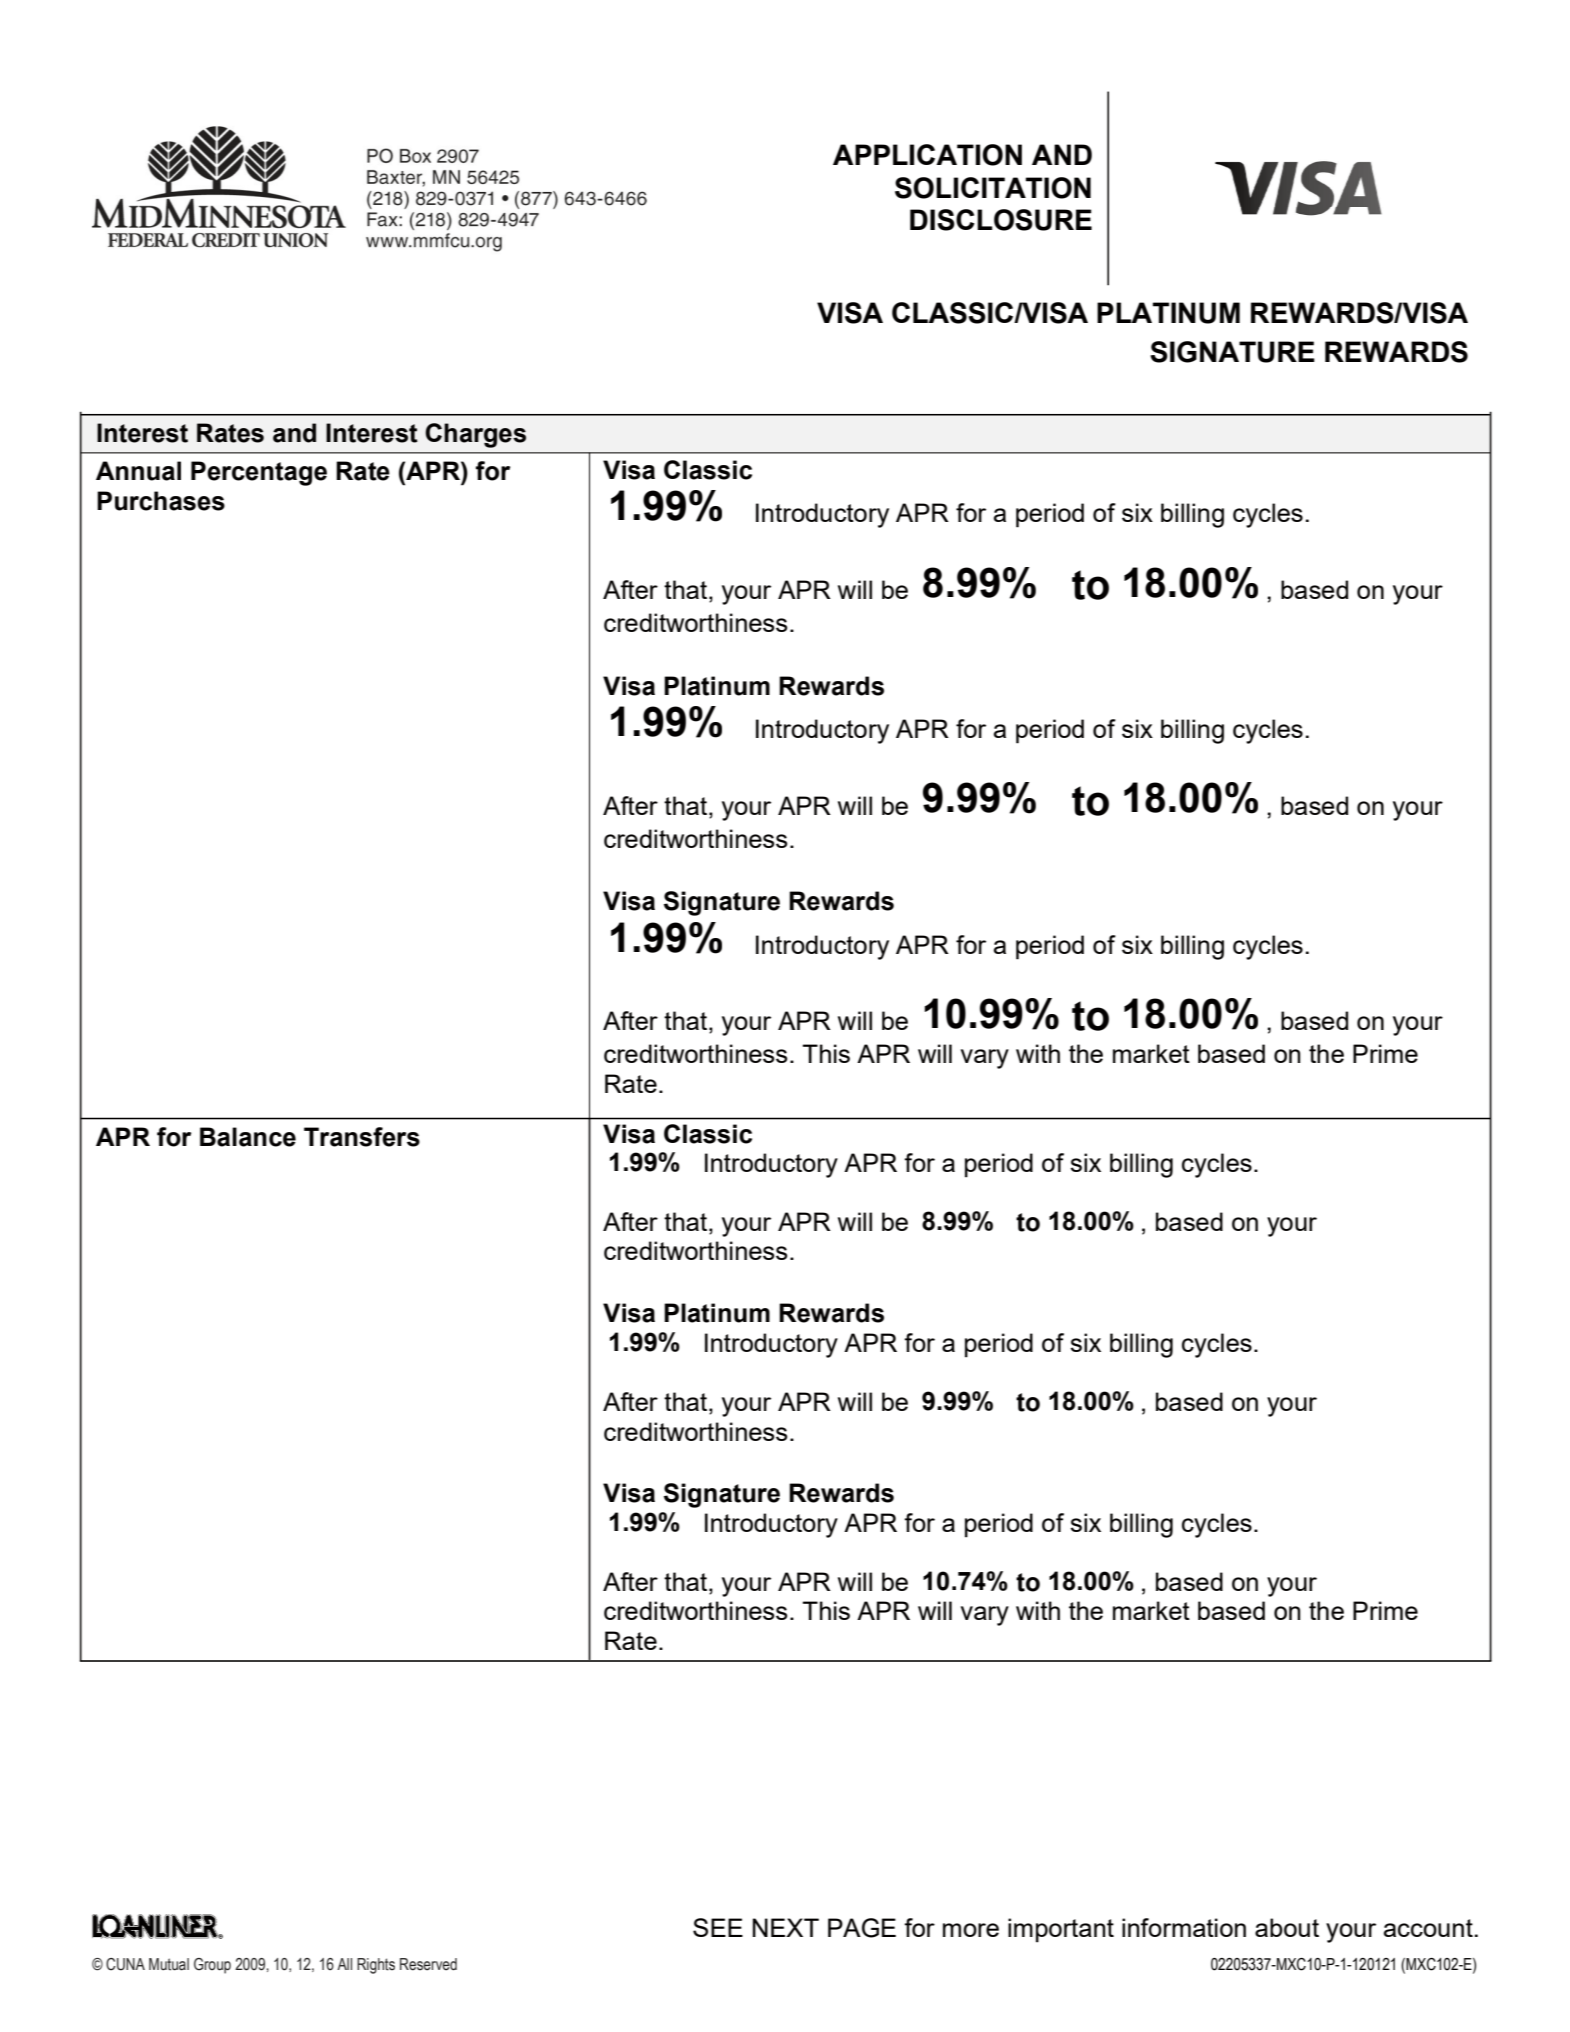 This page has height=2032, width=1570. I want to click on NEXT, so click(786, 1927).
